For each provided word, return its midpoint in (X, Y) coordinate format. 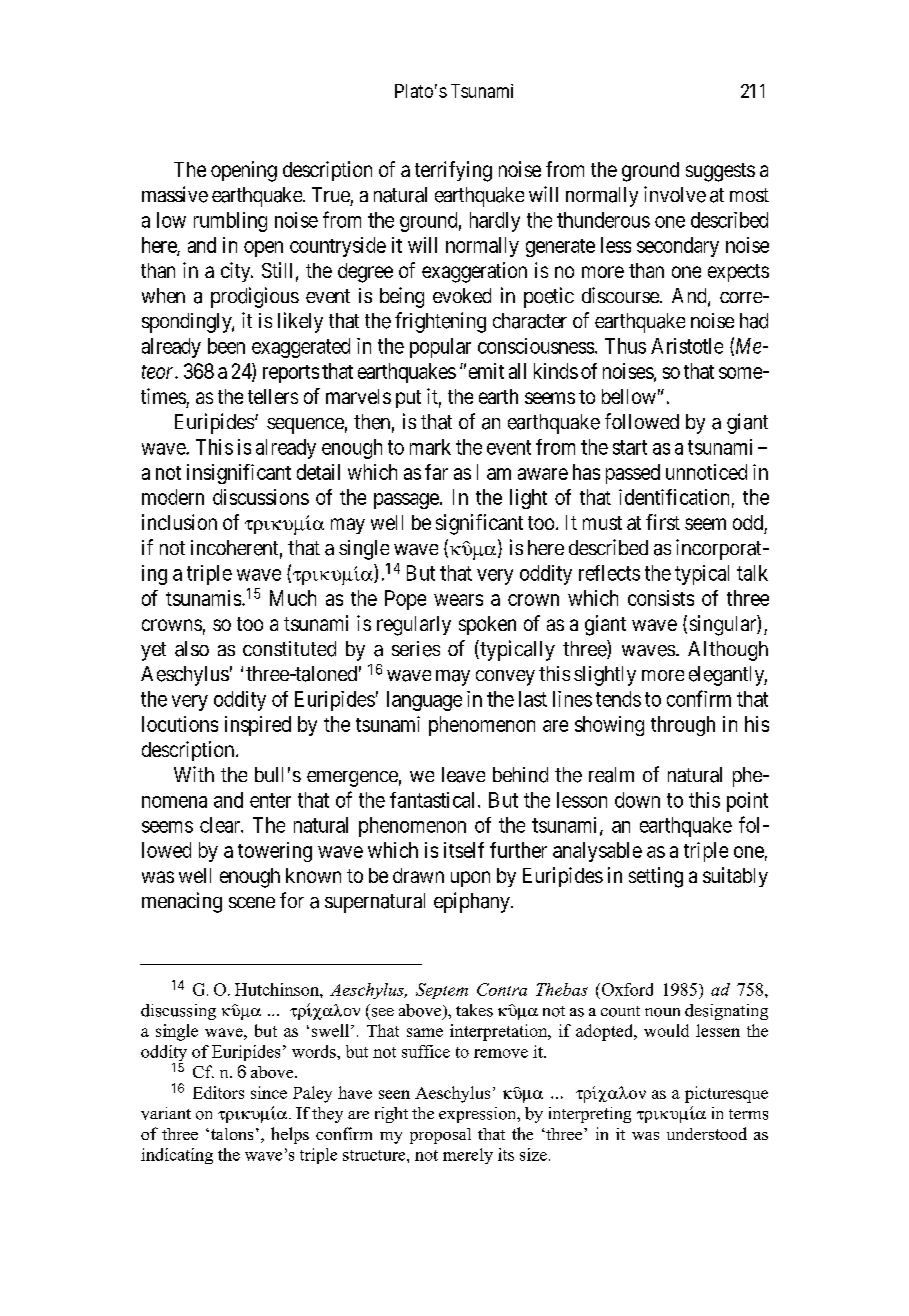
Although (728, 651)
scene (252, 902)
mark (430, 447)
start (630, 447)
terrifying (453, 171)
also (192, 649)
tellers (273, 396)
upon (470, 879)
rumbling (230, 222)
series (416, 649)
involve (675, 194)
